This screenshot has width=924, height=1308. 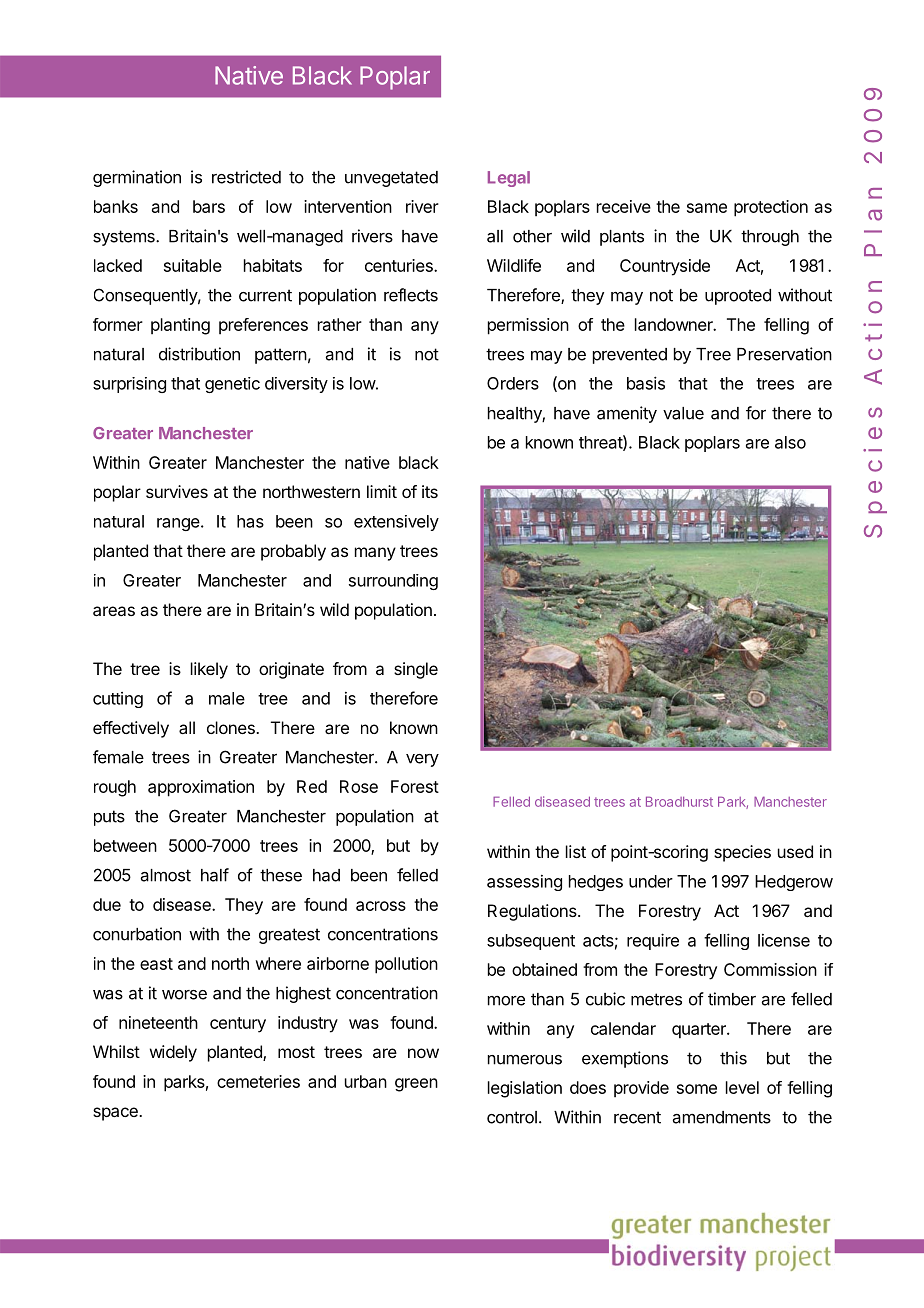 I want to click on green, so click(x=416, y=1085).
